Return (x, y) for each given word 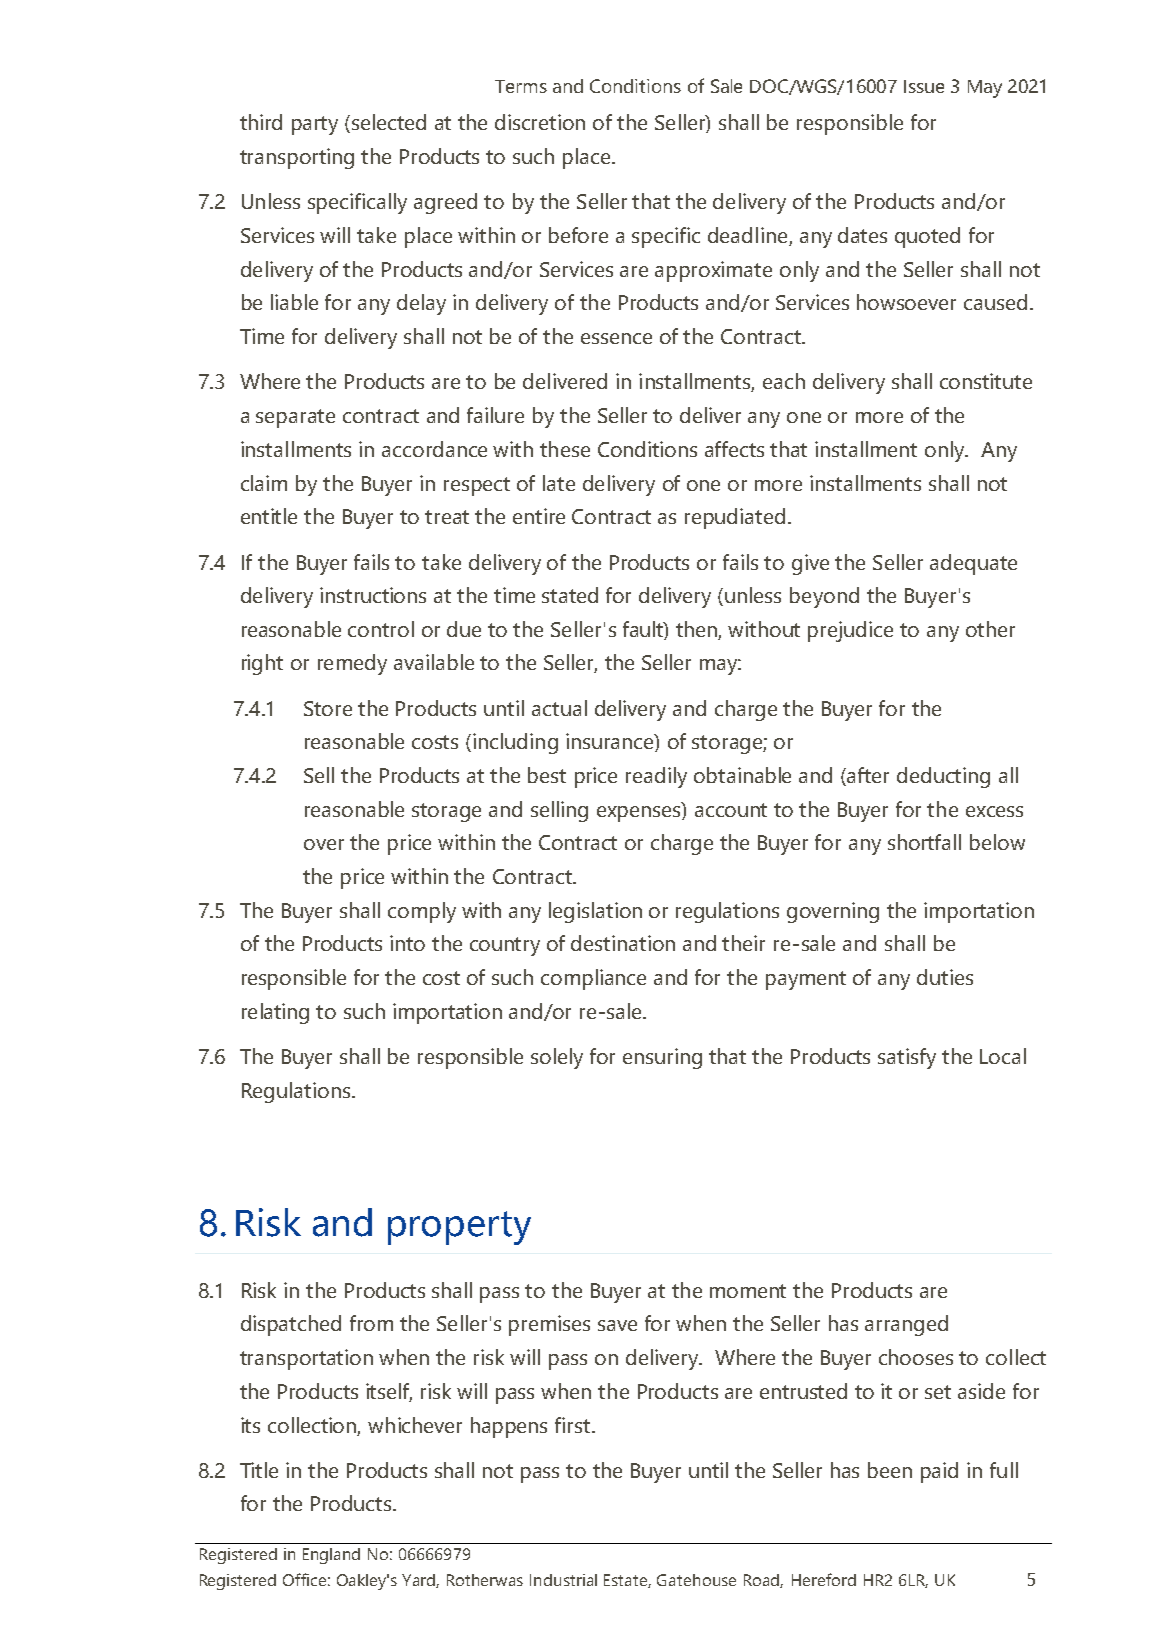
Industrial (563, 1580)
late (559, 483)
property (459, 1228)
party (315, 125)
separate (295, 418)
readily (656, 777)
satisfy (907, 1058)
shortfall (924, 842)
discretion (540, 122)
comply (422, 912)
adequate (973, 564)
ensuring (662, 1058)
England (331, 1556)
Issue (924, 86)
